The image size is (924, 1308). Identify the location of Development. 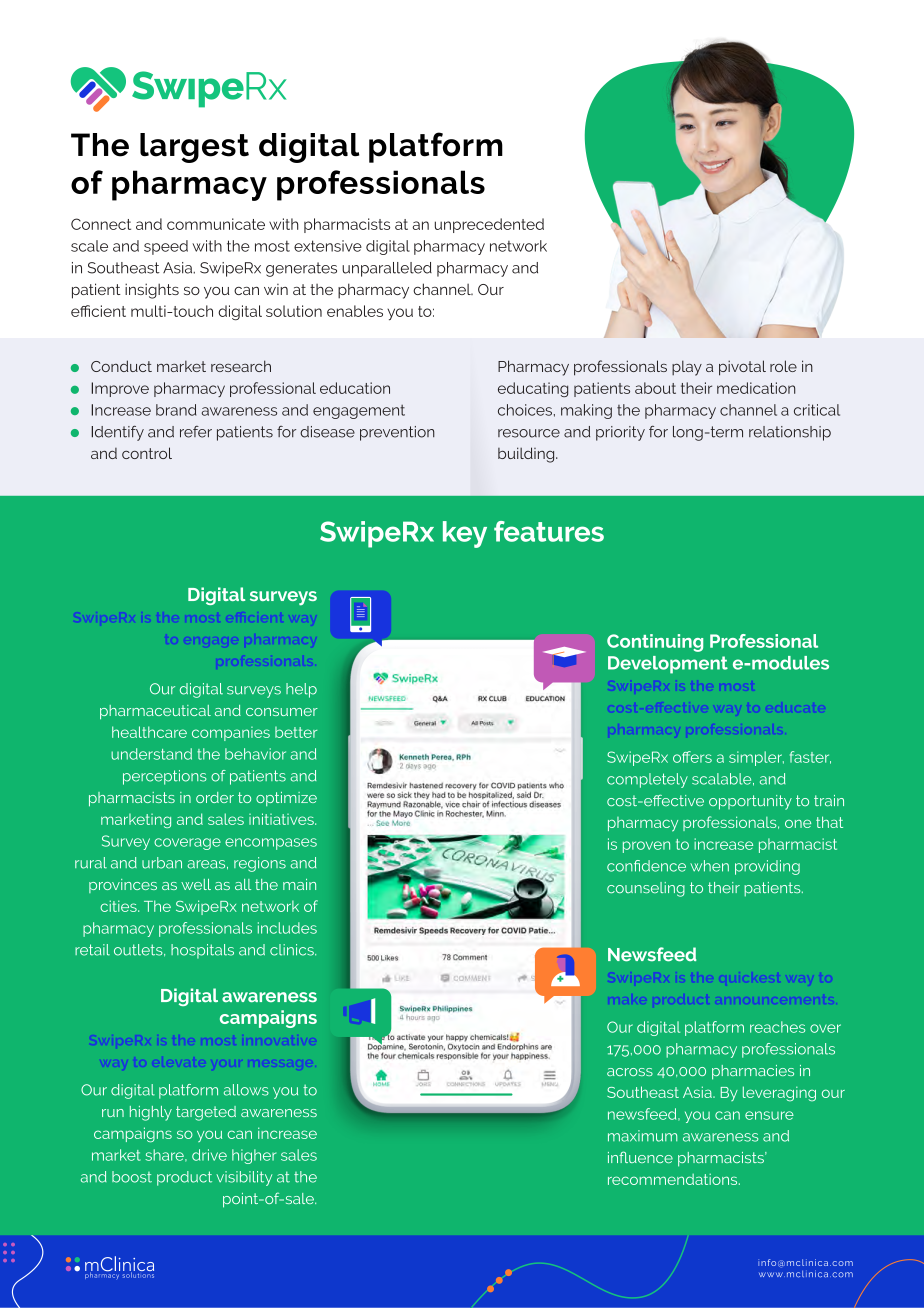
(668, 665).
